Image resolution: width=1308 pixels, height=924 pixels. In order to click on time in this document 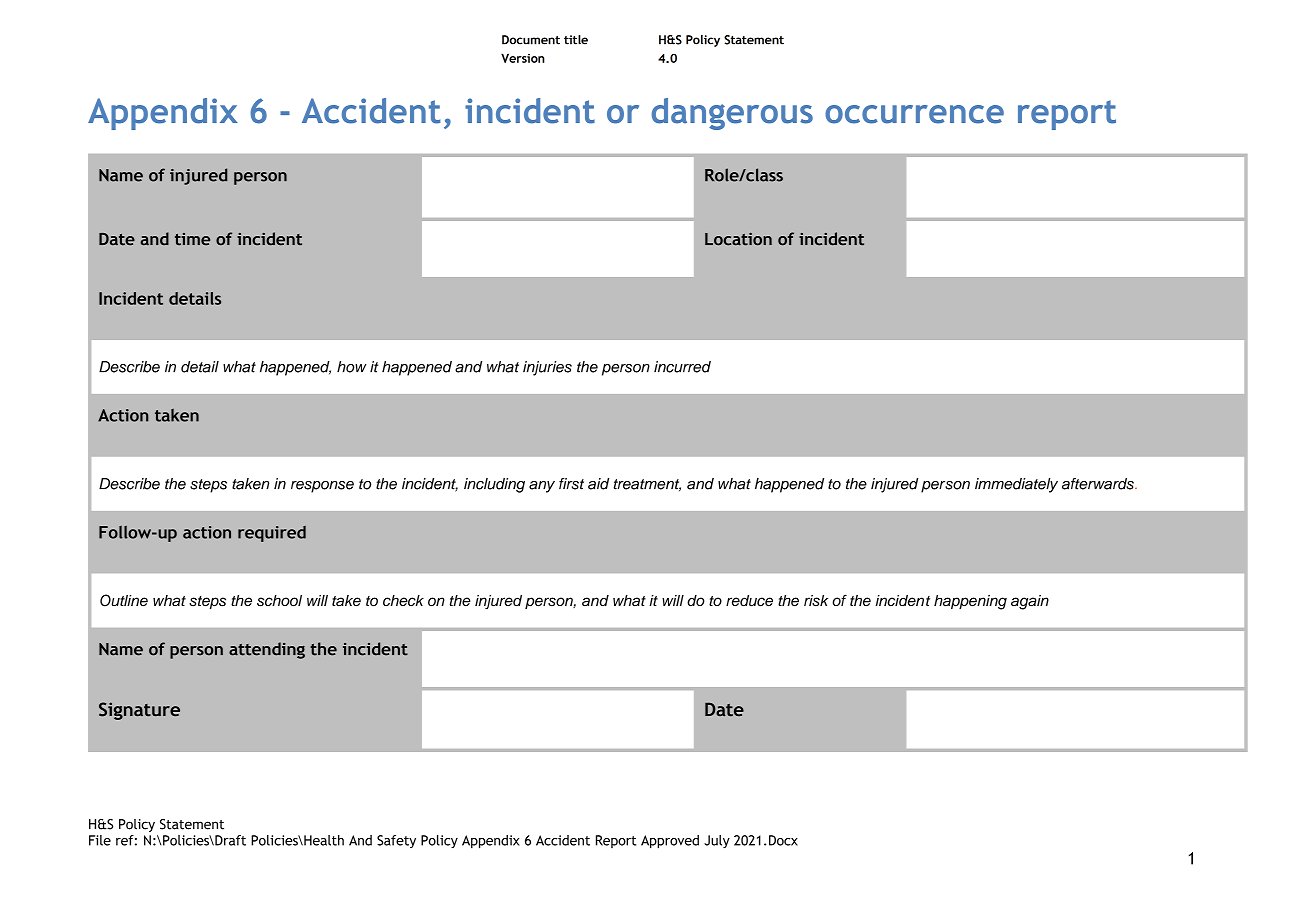, I will do `click(192, 239)`.
